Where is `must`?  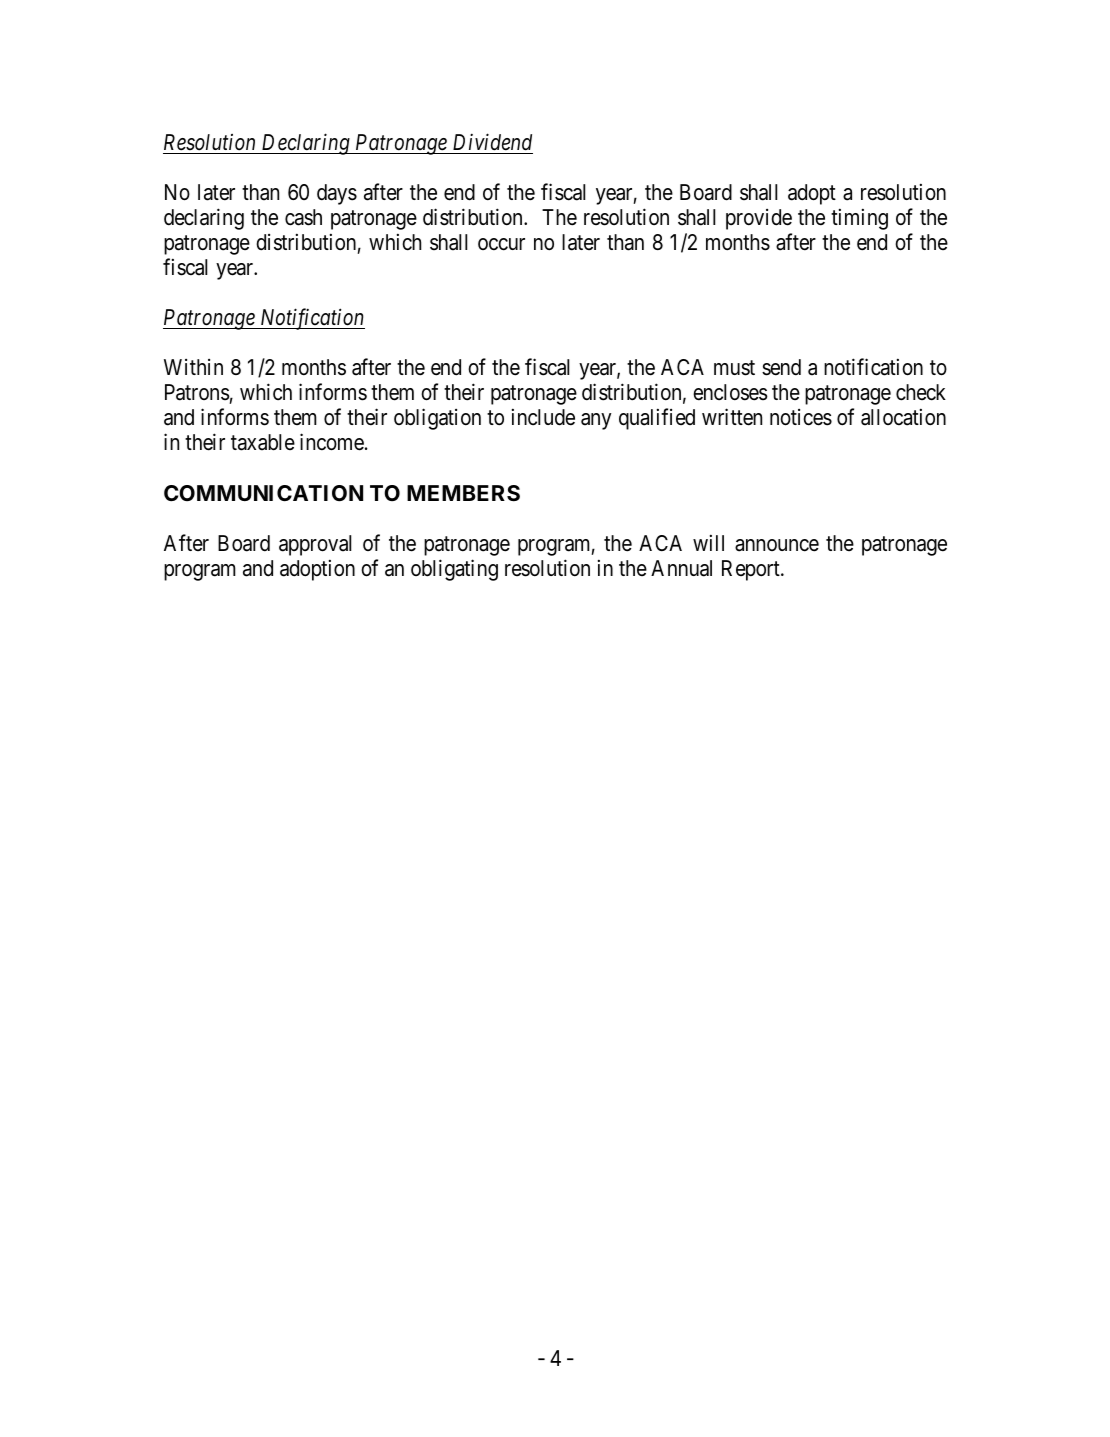
must is located at coordinates (734, 368).
